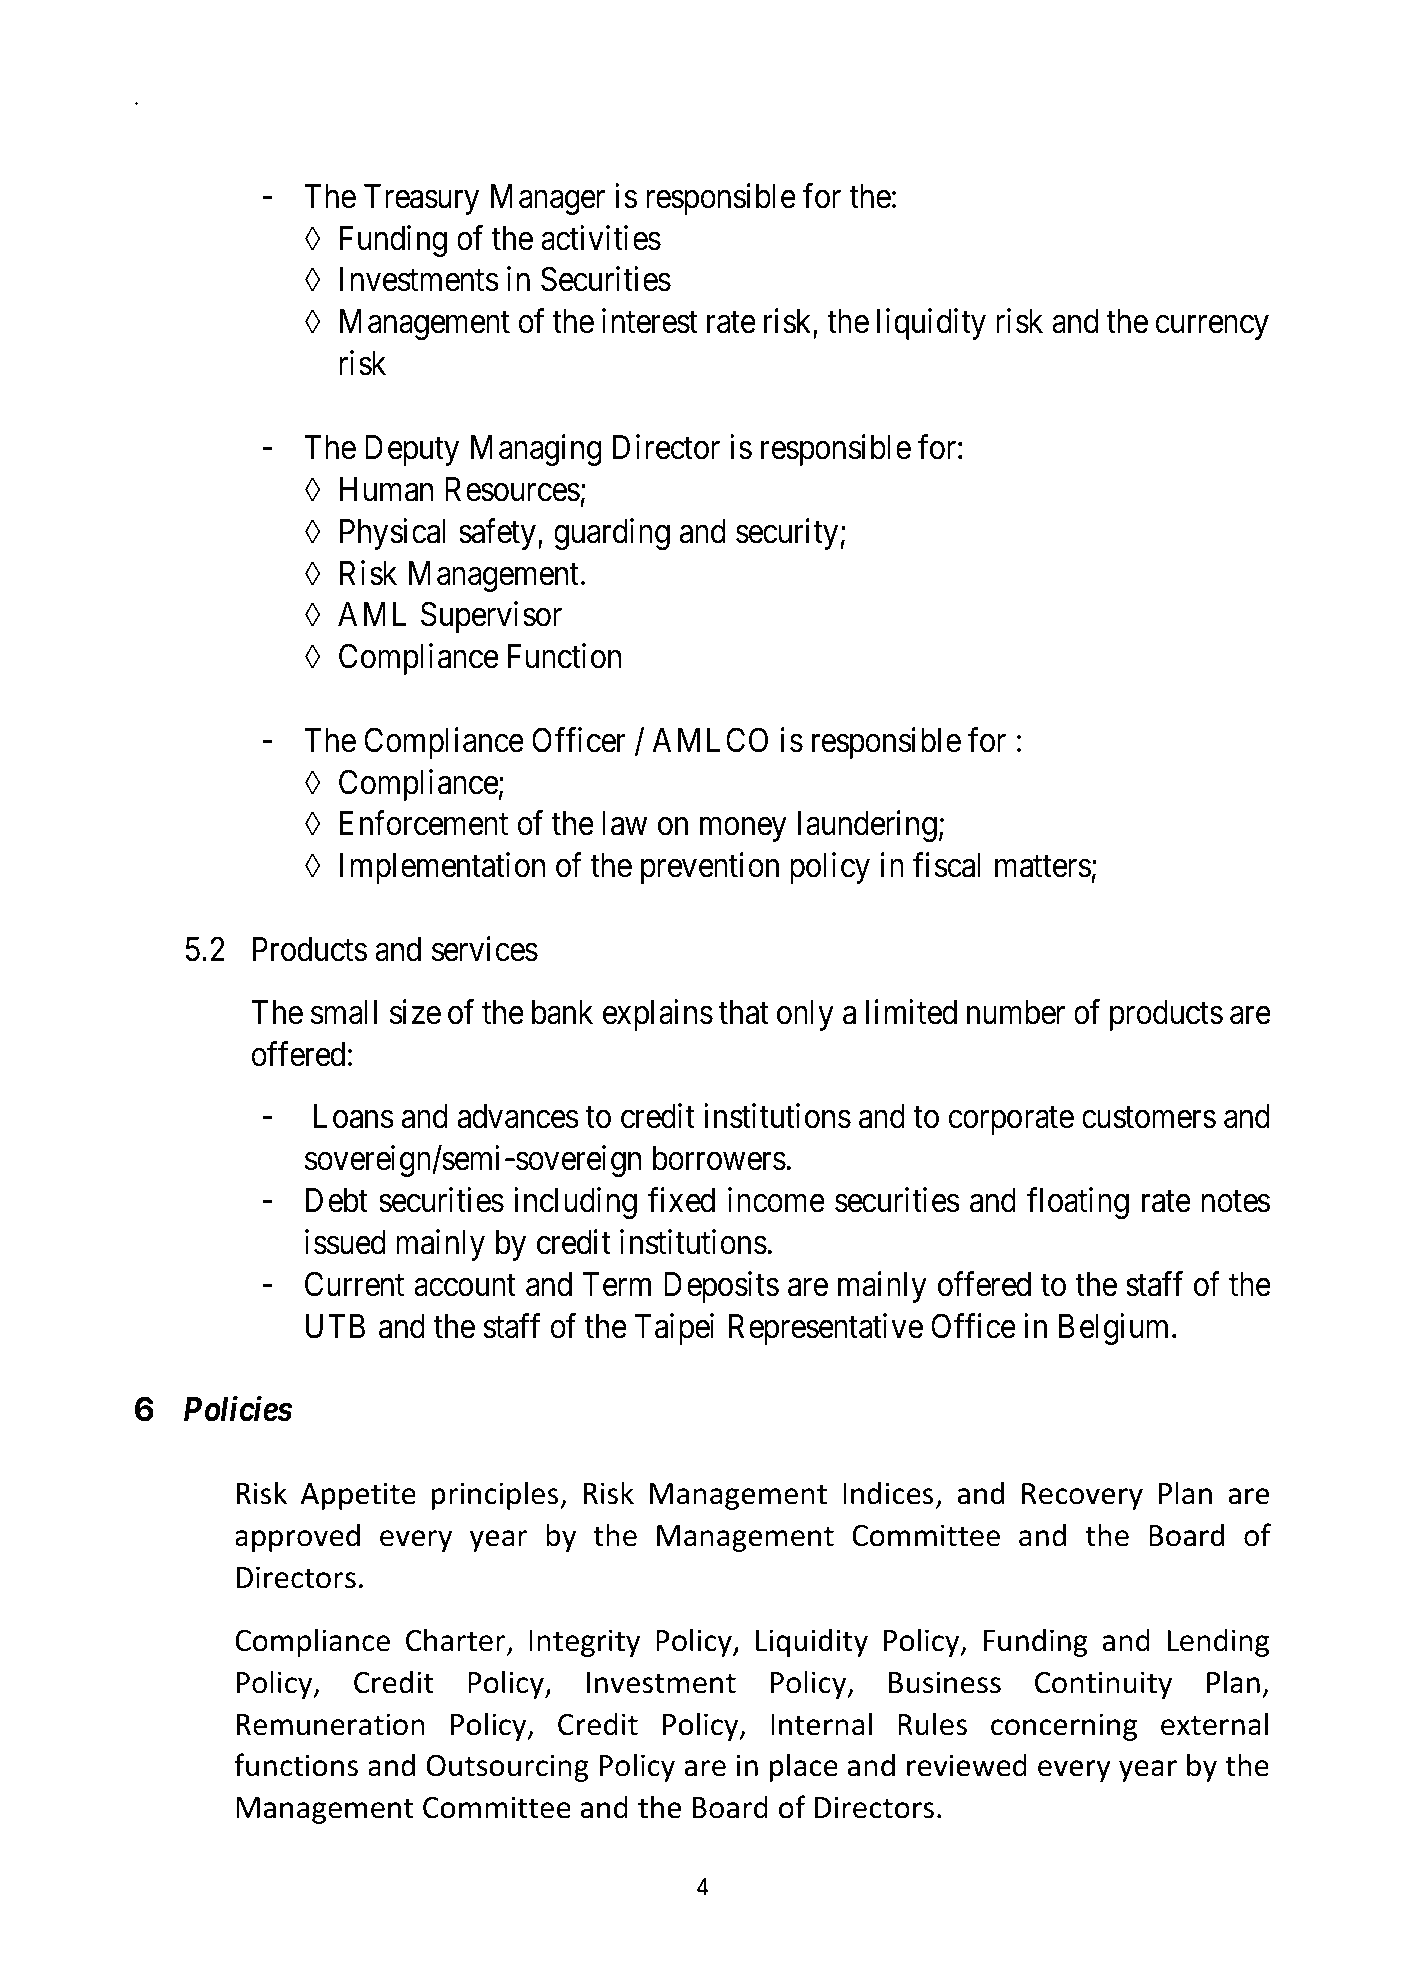 The width and height of the page is (1404, 1984). Describe the element at coordinates (424, 823) in the page. I see `Enforcement` at that location.
